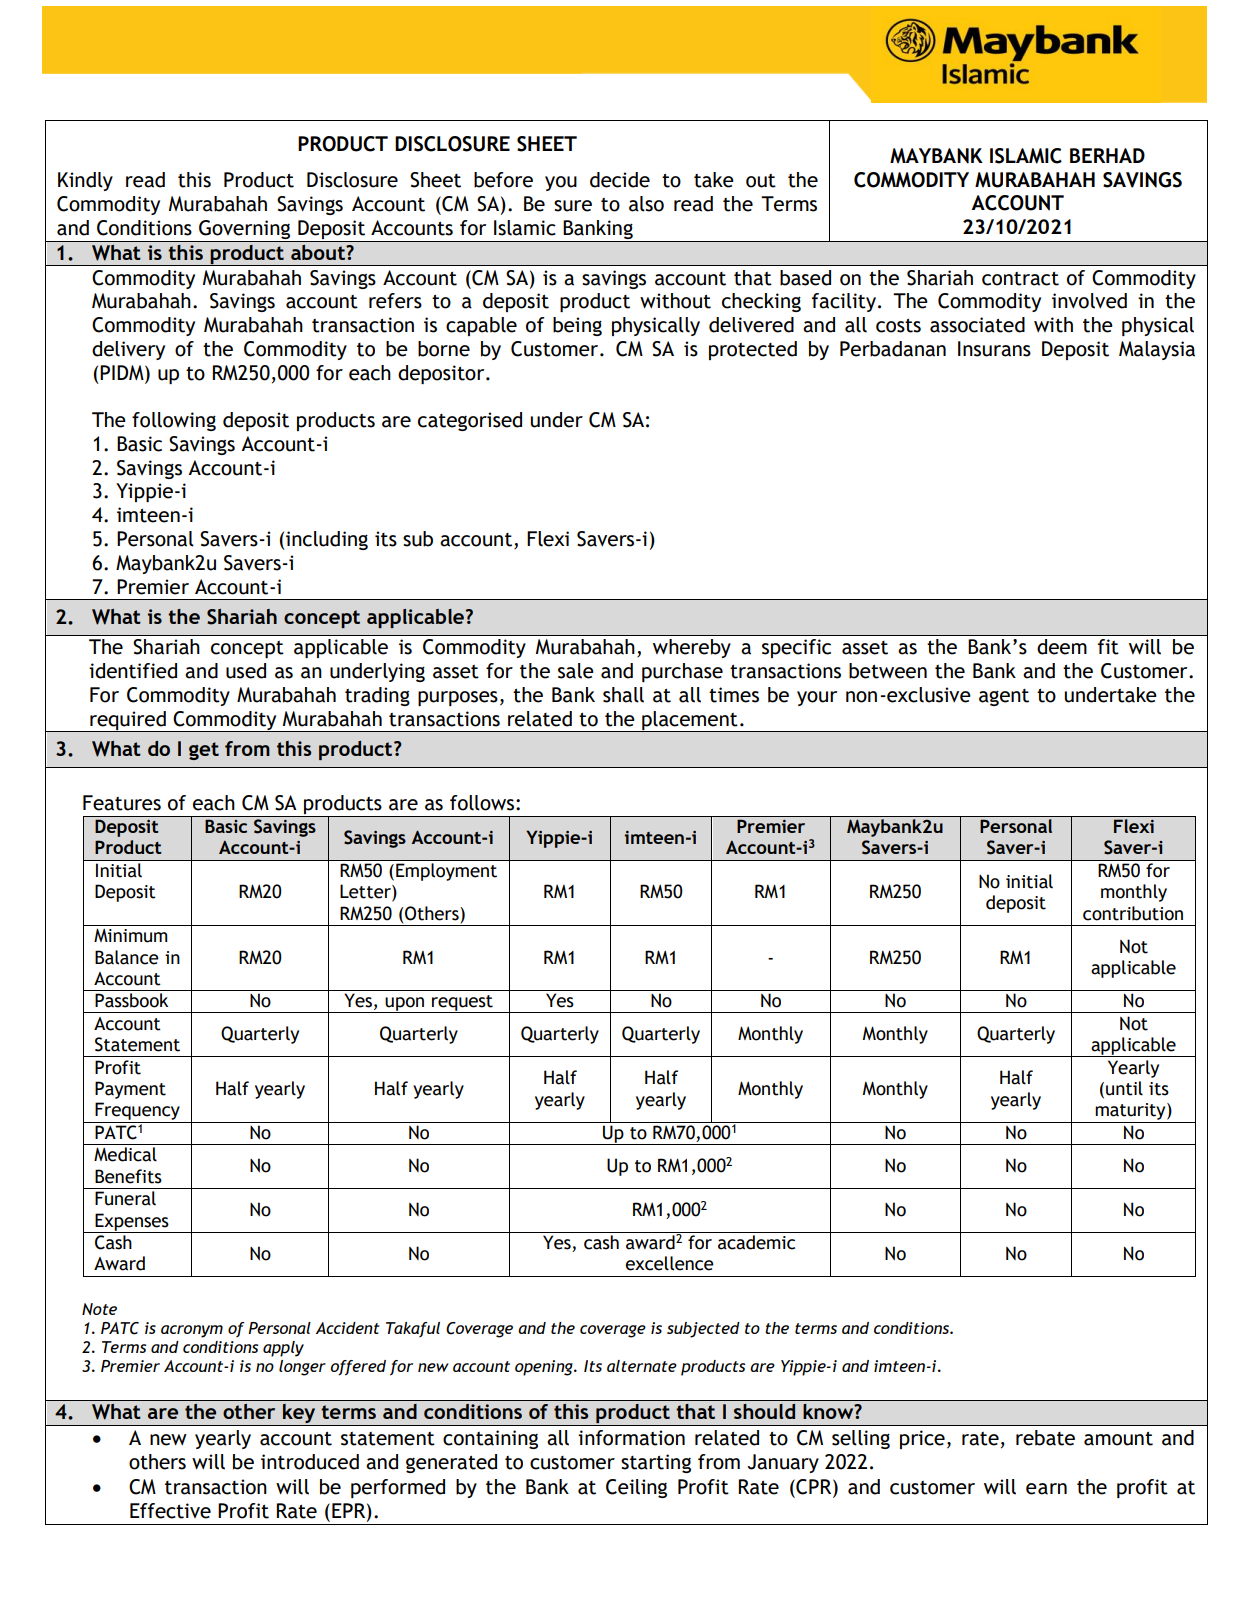 Image resolution: width=1253 pixels, height=1622 pixels. What do you see at coordinates (1107, 155) in the document?
I see `BERHAD` at bounding box center [1107, 155].
